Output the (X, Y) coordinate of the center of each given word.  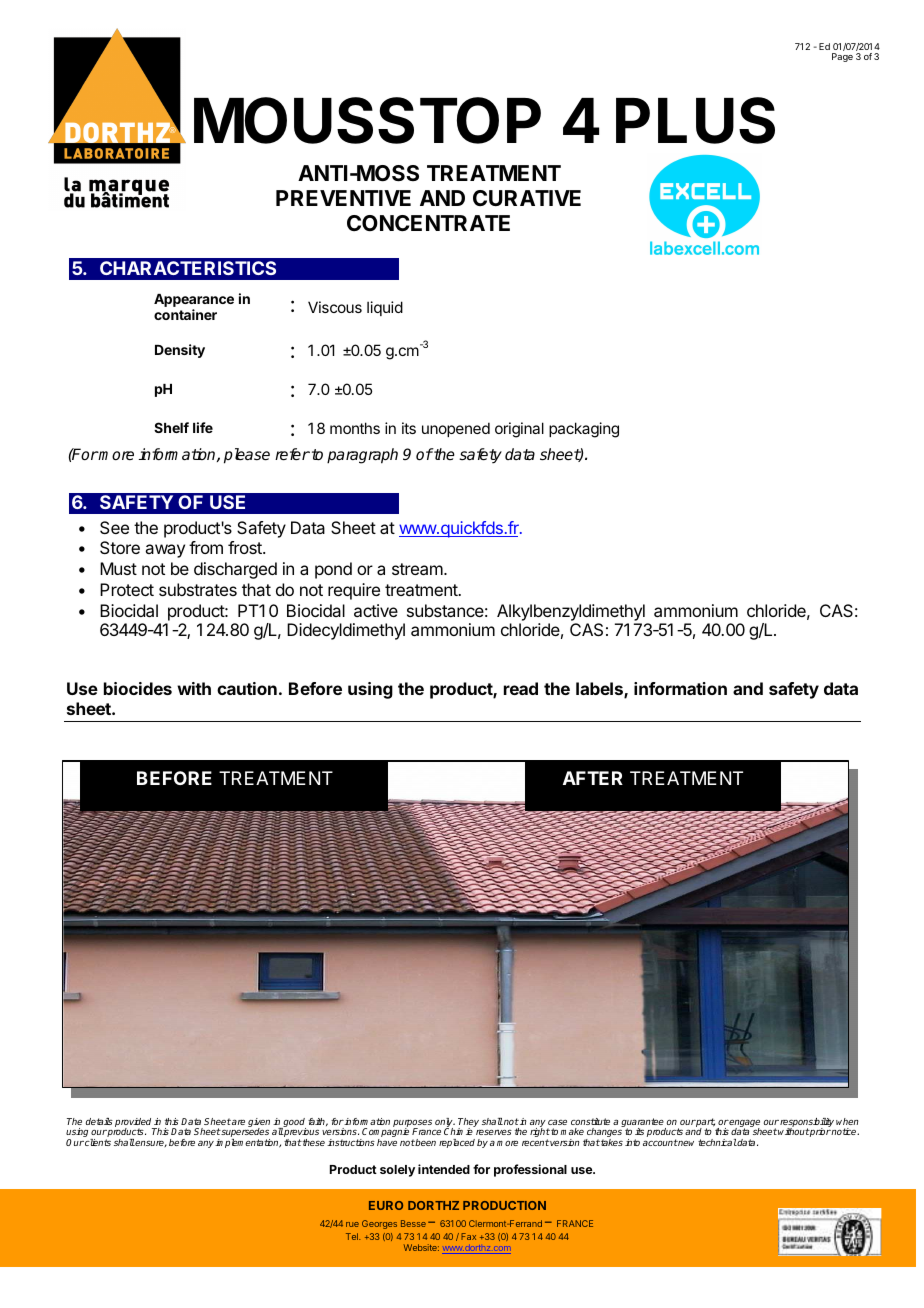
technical (717, 1142)
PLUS (695, 120)
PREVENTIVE (343, 198)
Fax (468, 1236)
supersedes (245, 1134)
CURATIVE (527, 198)
